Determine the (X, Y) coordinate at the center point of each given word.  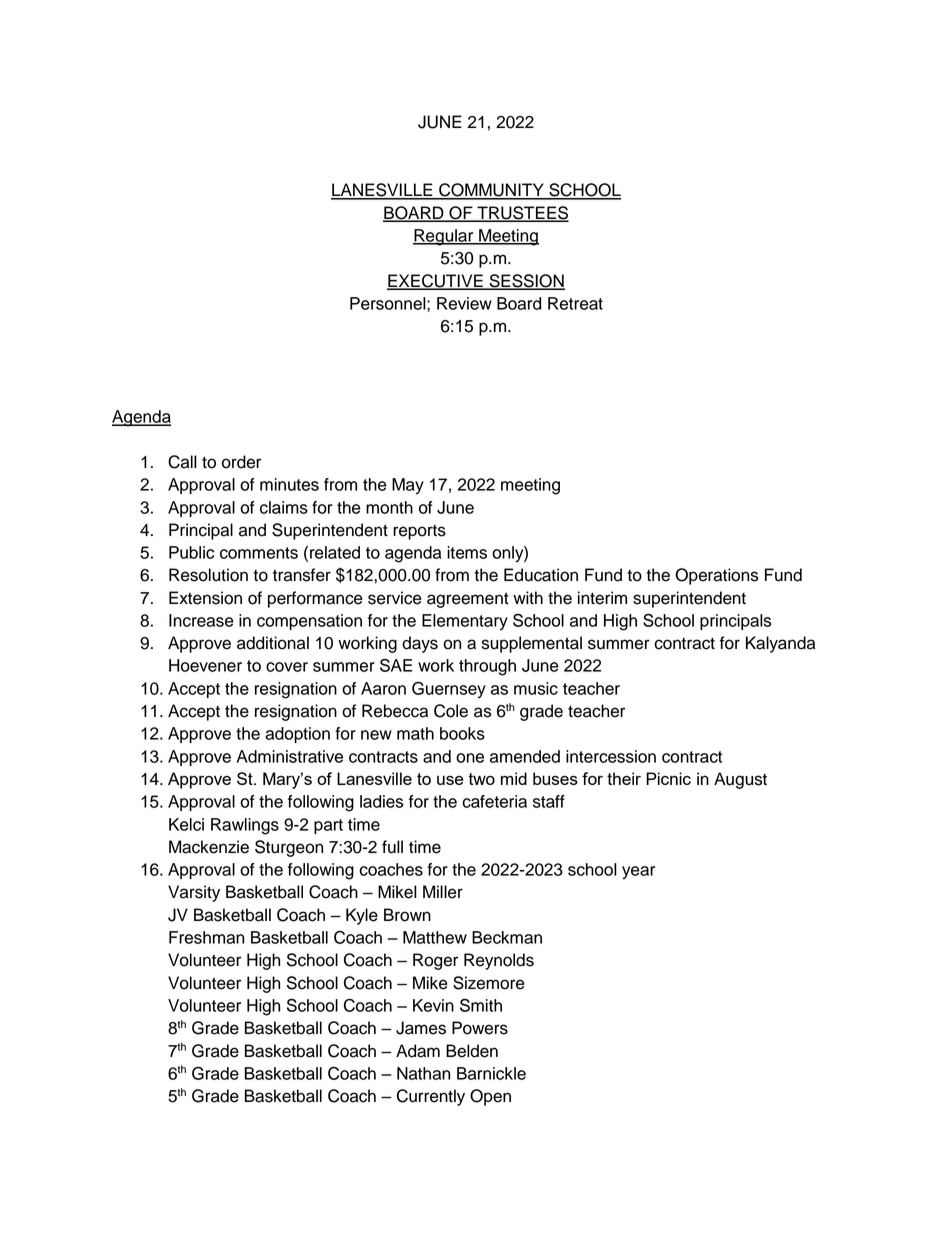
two (481, 779)
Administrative (290, 756)
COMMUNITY (491, 191)
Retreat (575, 303)
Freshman (206, 937)
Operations (716, 576)
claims (284, 507)
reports (419, 532)
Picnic (668, 778)
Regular (444, 237)
